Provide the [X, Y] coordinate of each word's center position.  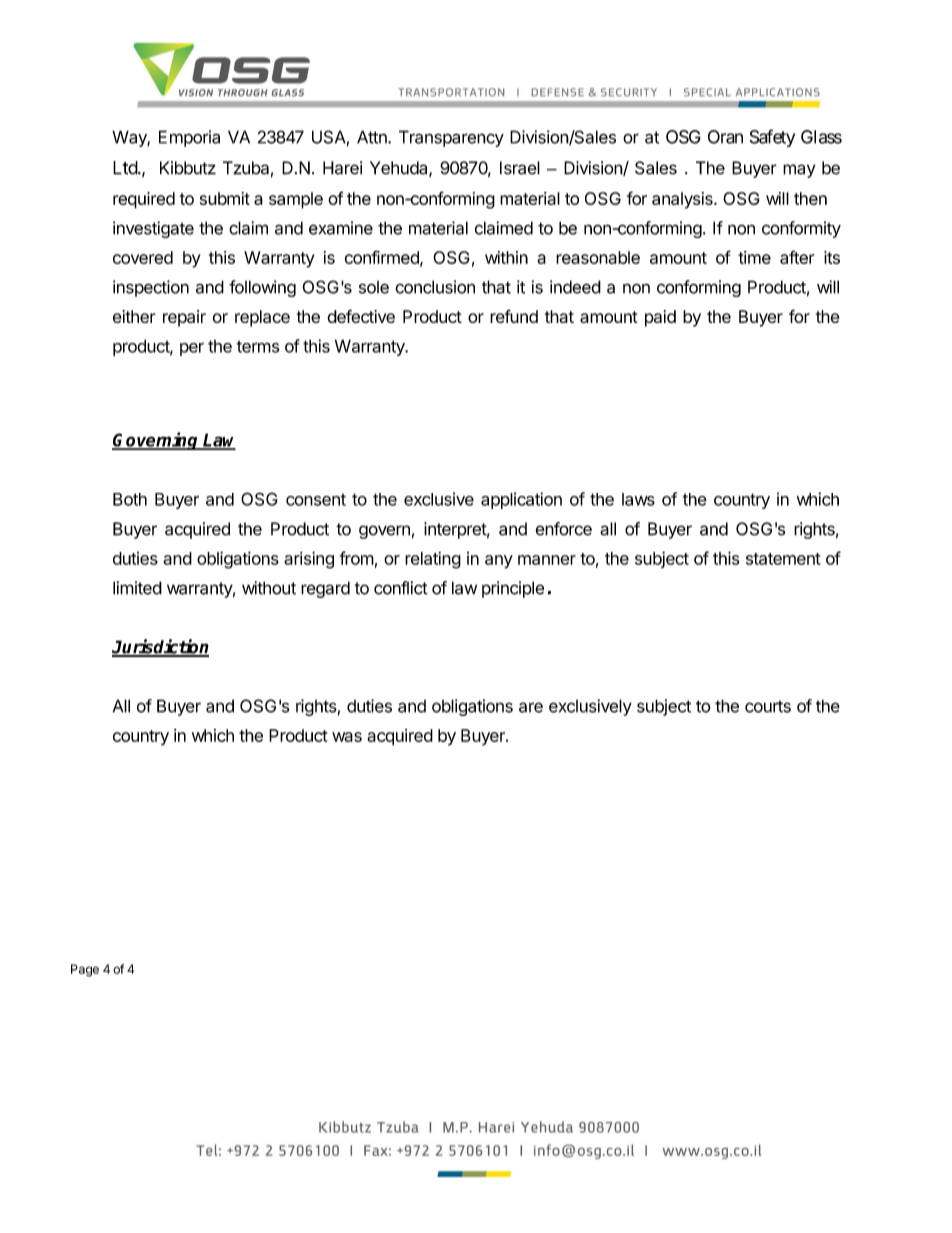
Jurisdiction [160, 647]
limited [137, 588]
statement [783, 559]
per [192, 349]
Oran [725, 137]
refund [514, 316]
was [347, 737]
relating [433, 560]
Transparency [451, 138]
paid [660, 318]
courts [768, 707]
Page [85, 970]
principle [513, 589]
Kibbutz [188, 168]
